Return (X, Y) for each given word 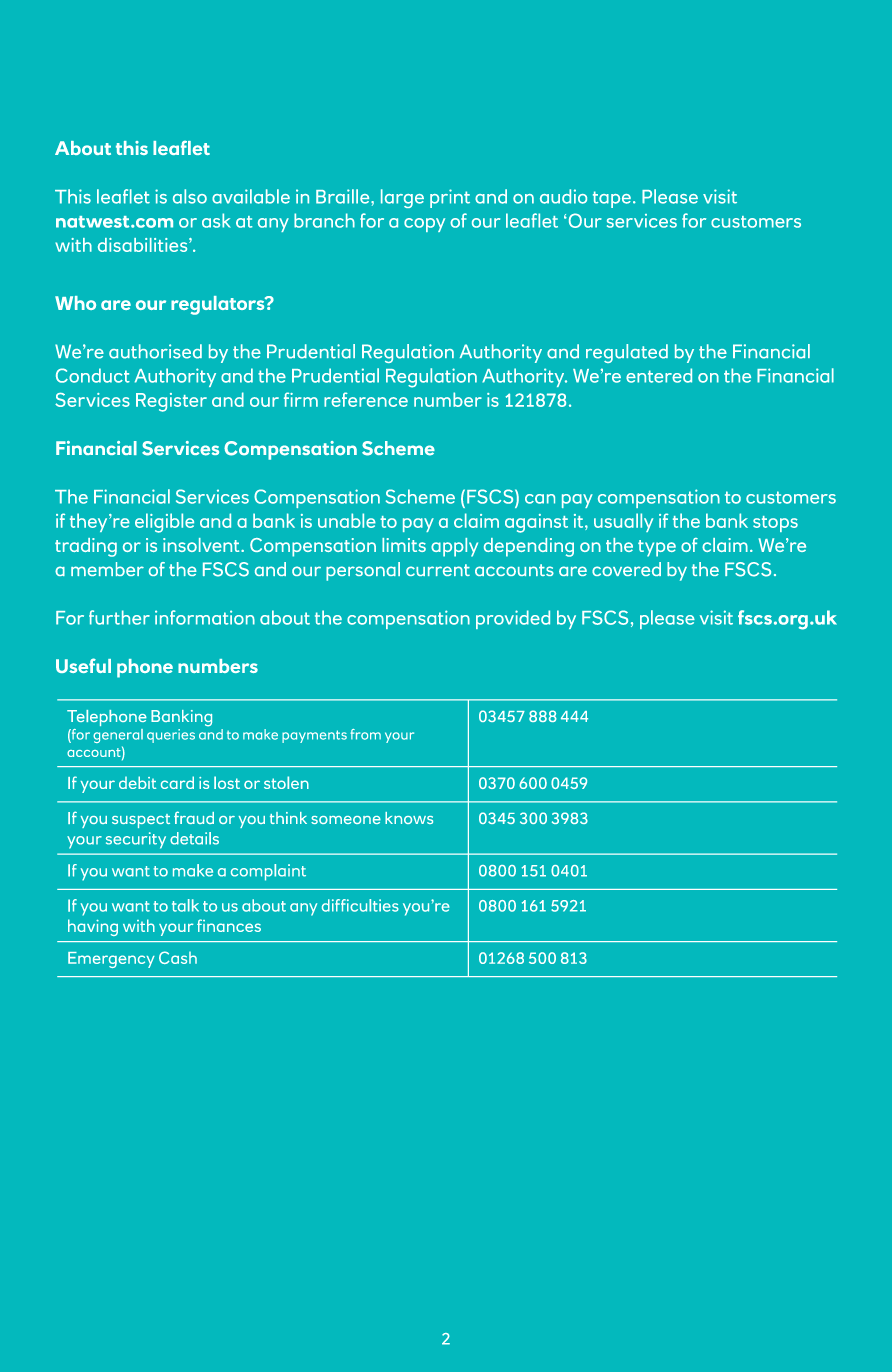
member (107, 569)
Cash (178, 957)
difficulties (360, 905)
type (657, 548)
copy (424, 225)
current (438, 570)
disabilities (144, 245)
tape (612, 199)
